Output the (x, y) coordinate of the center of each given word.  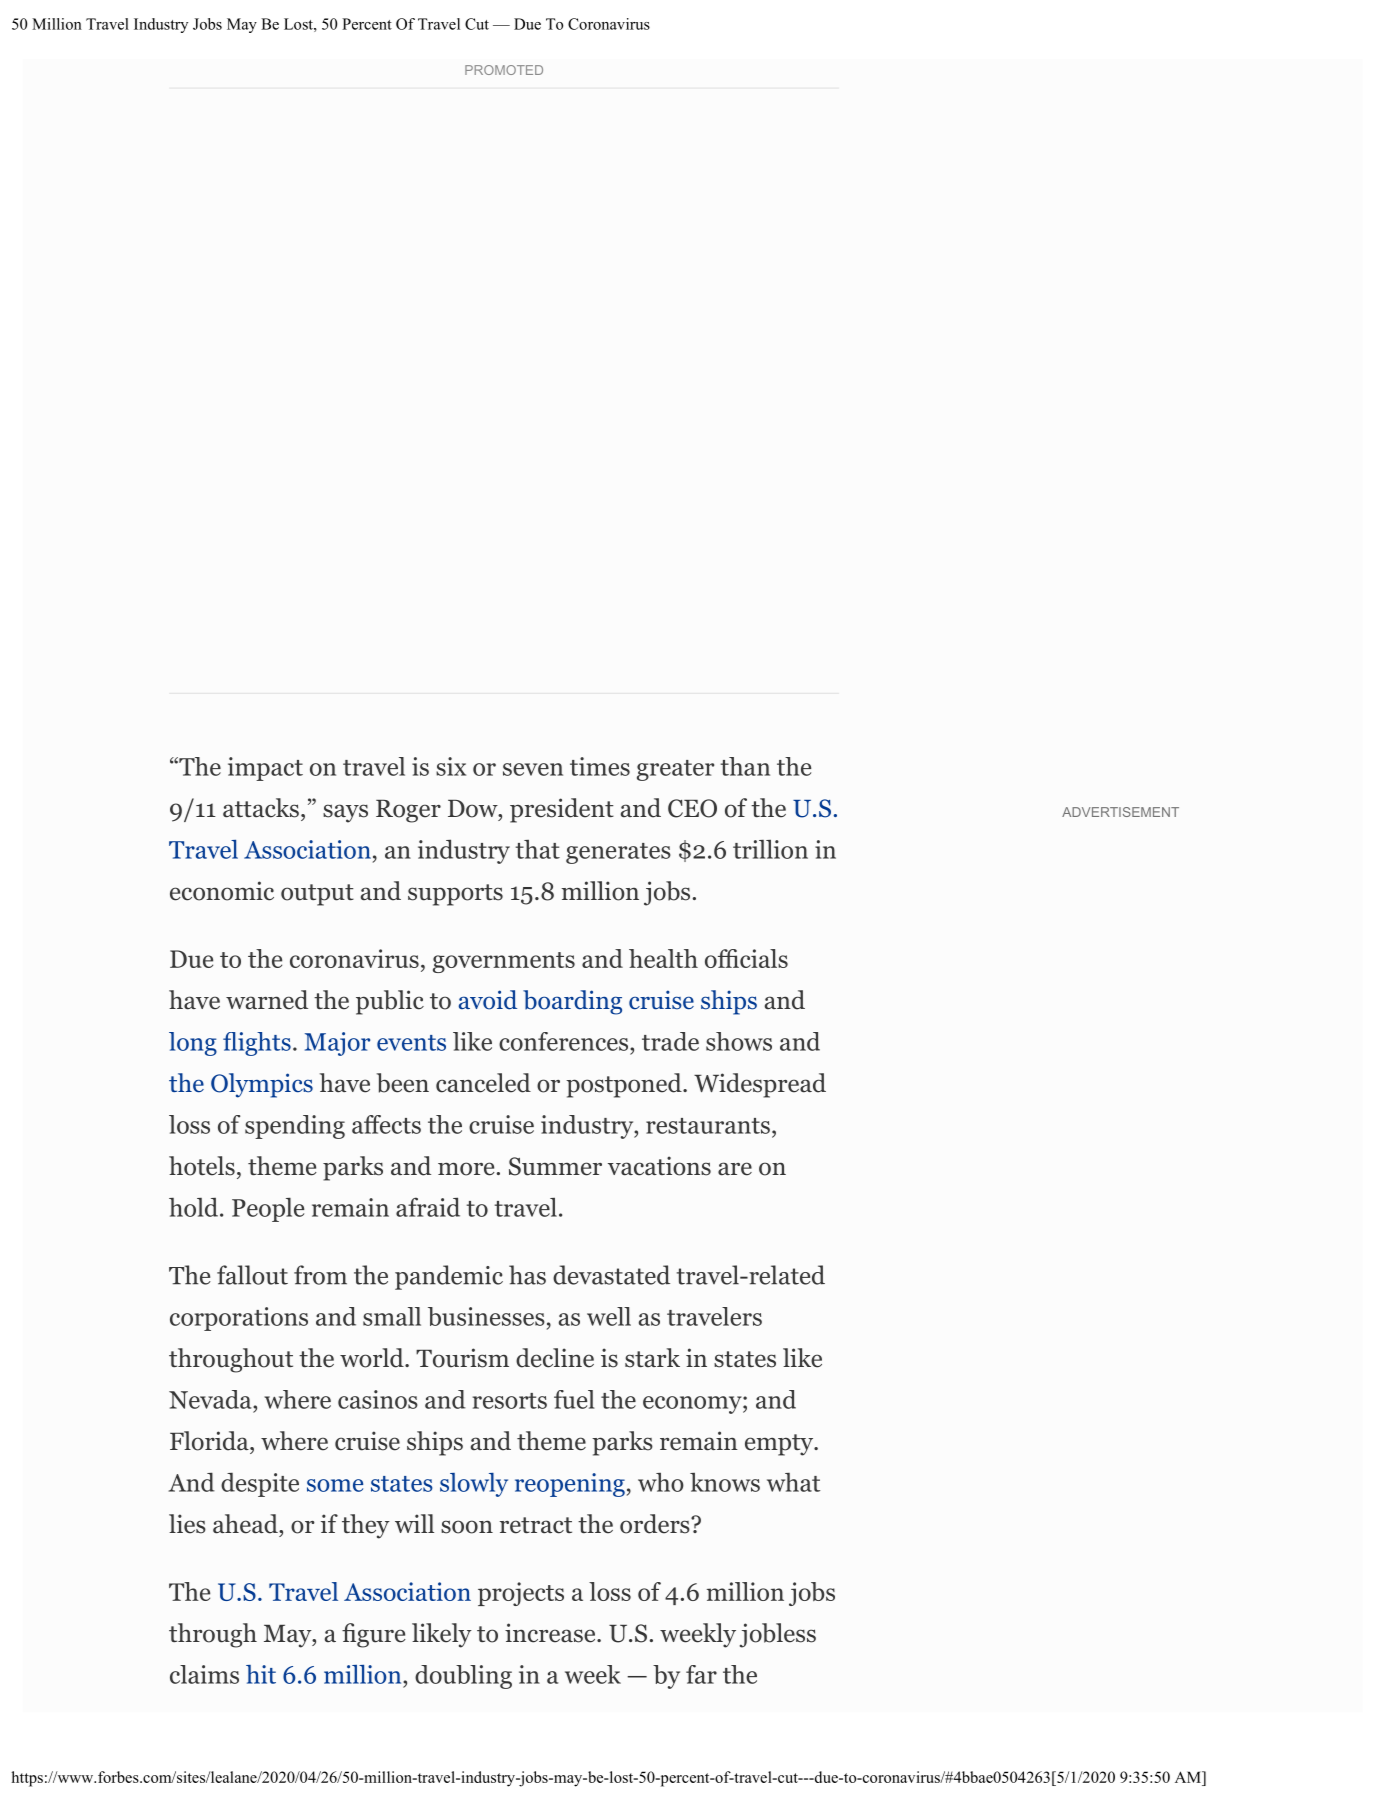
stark (652, 1358)
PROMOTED (504, 70)
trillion (770, 849)
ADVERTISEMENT (1120, 812)
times (600, 766)
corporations (239, 1319)
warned (267, 1000)
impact (265, 769)
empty (780, 1445)
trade (670, 1041)
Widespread (760, 1085)
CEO (692, 808)
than (745, 766)
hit (261, 1674)
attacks (261, 808)
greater (675, 770)
